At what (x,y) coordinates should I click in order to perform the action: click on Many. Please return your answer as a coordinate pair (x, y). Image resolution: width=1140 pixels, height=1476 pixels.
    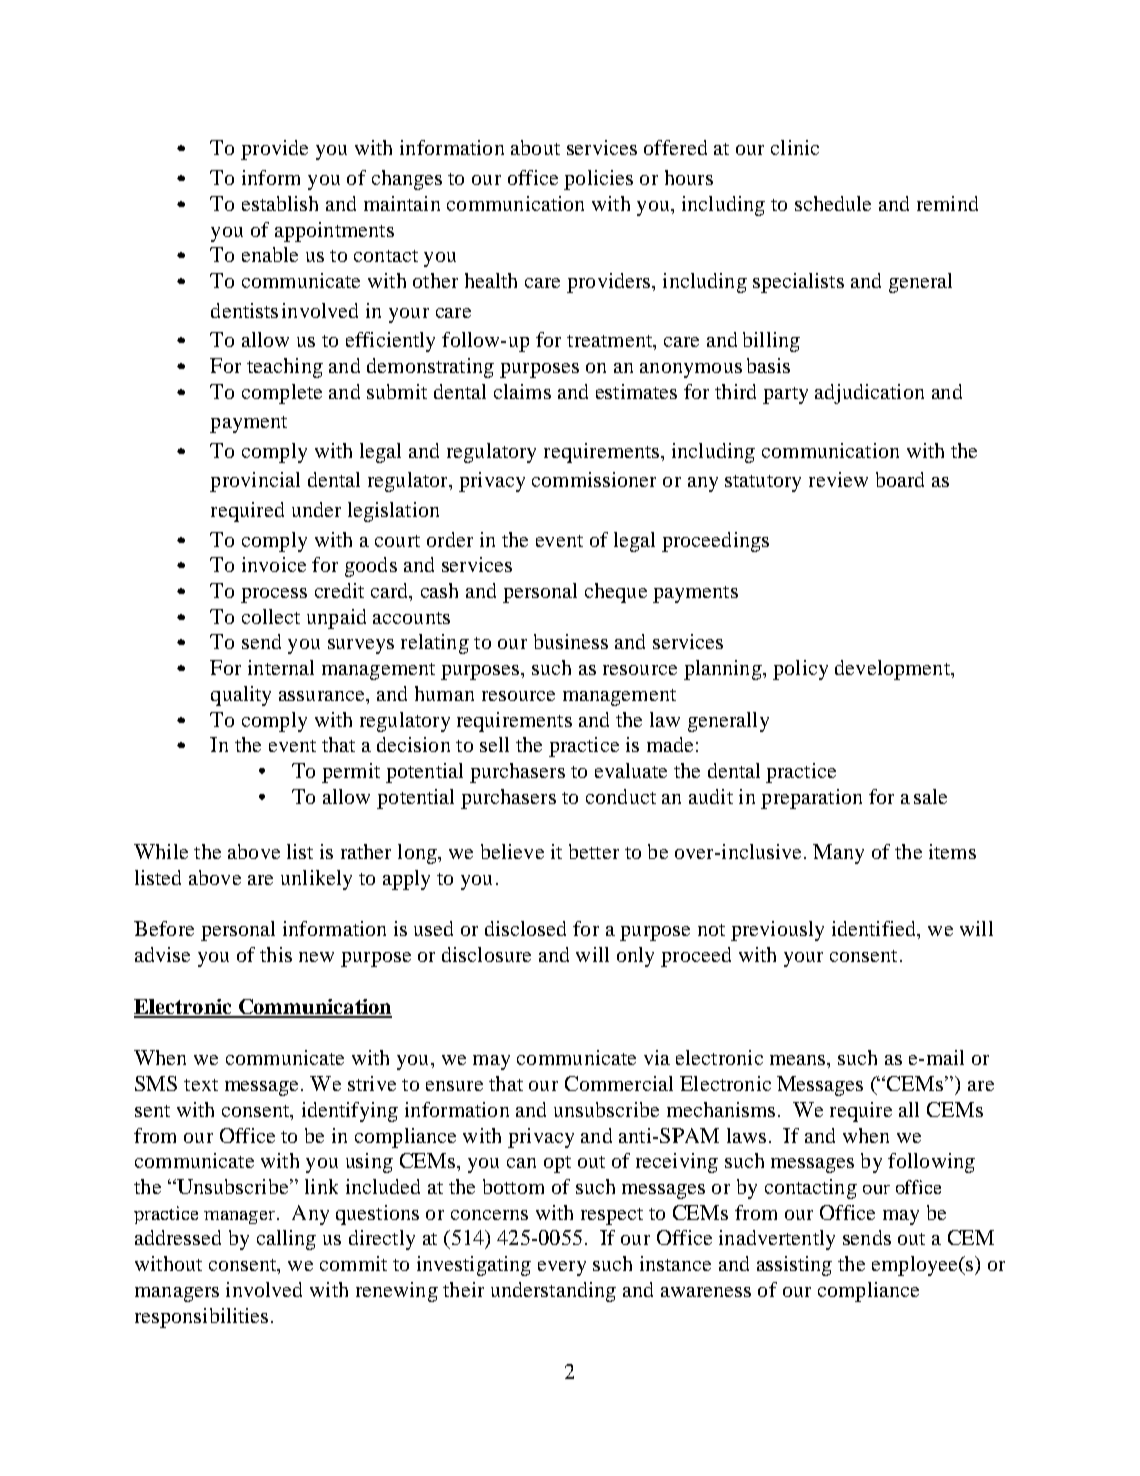
    Looking at the image, I should click on (838, 854).
